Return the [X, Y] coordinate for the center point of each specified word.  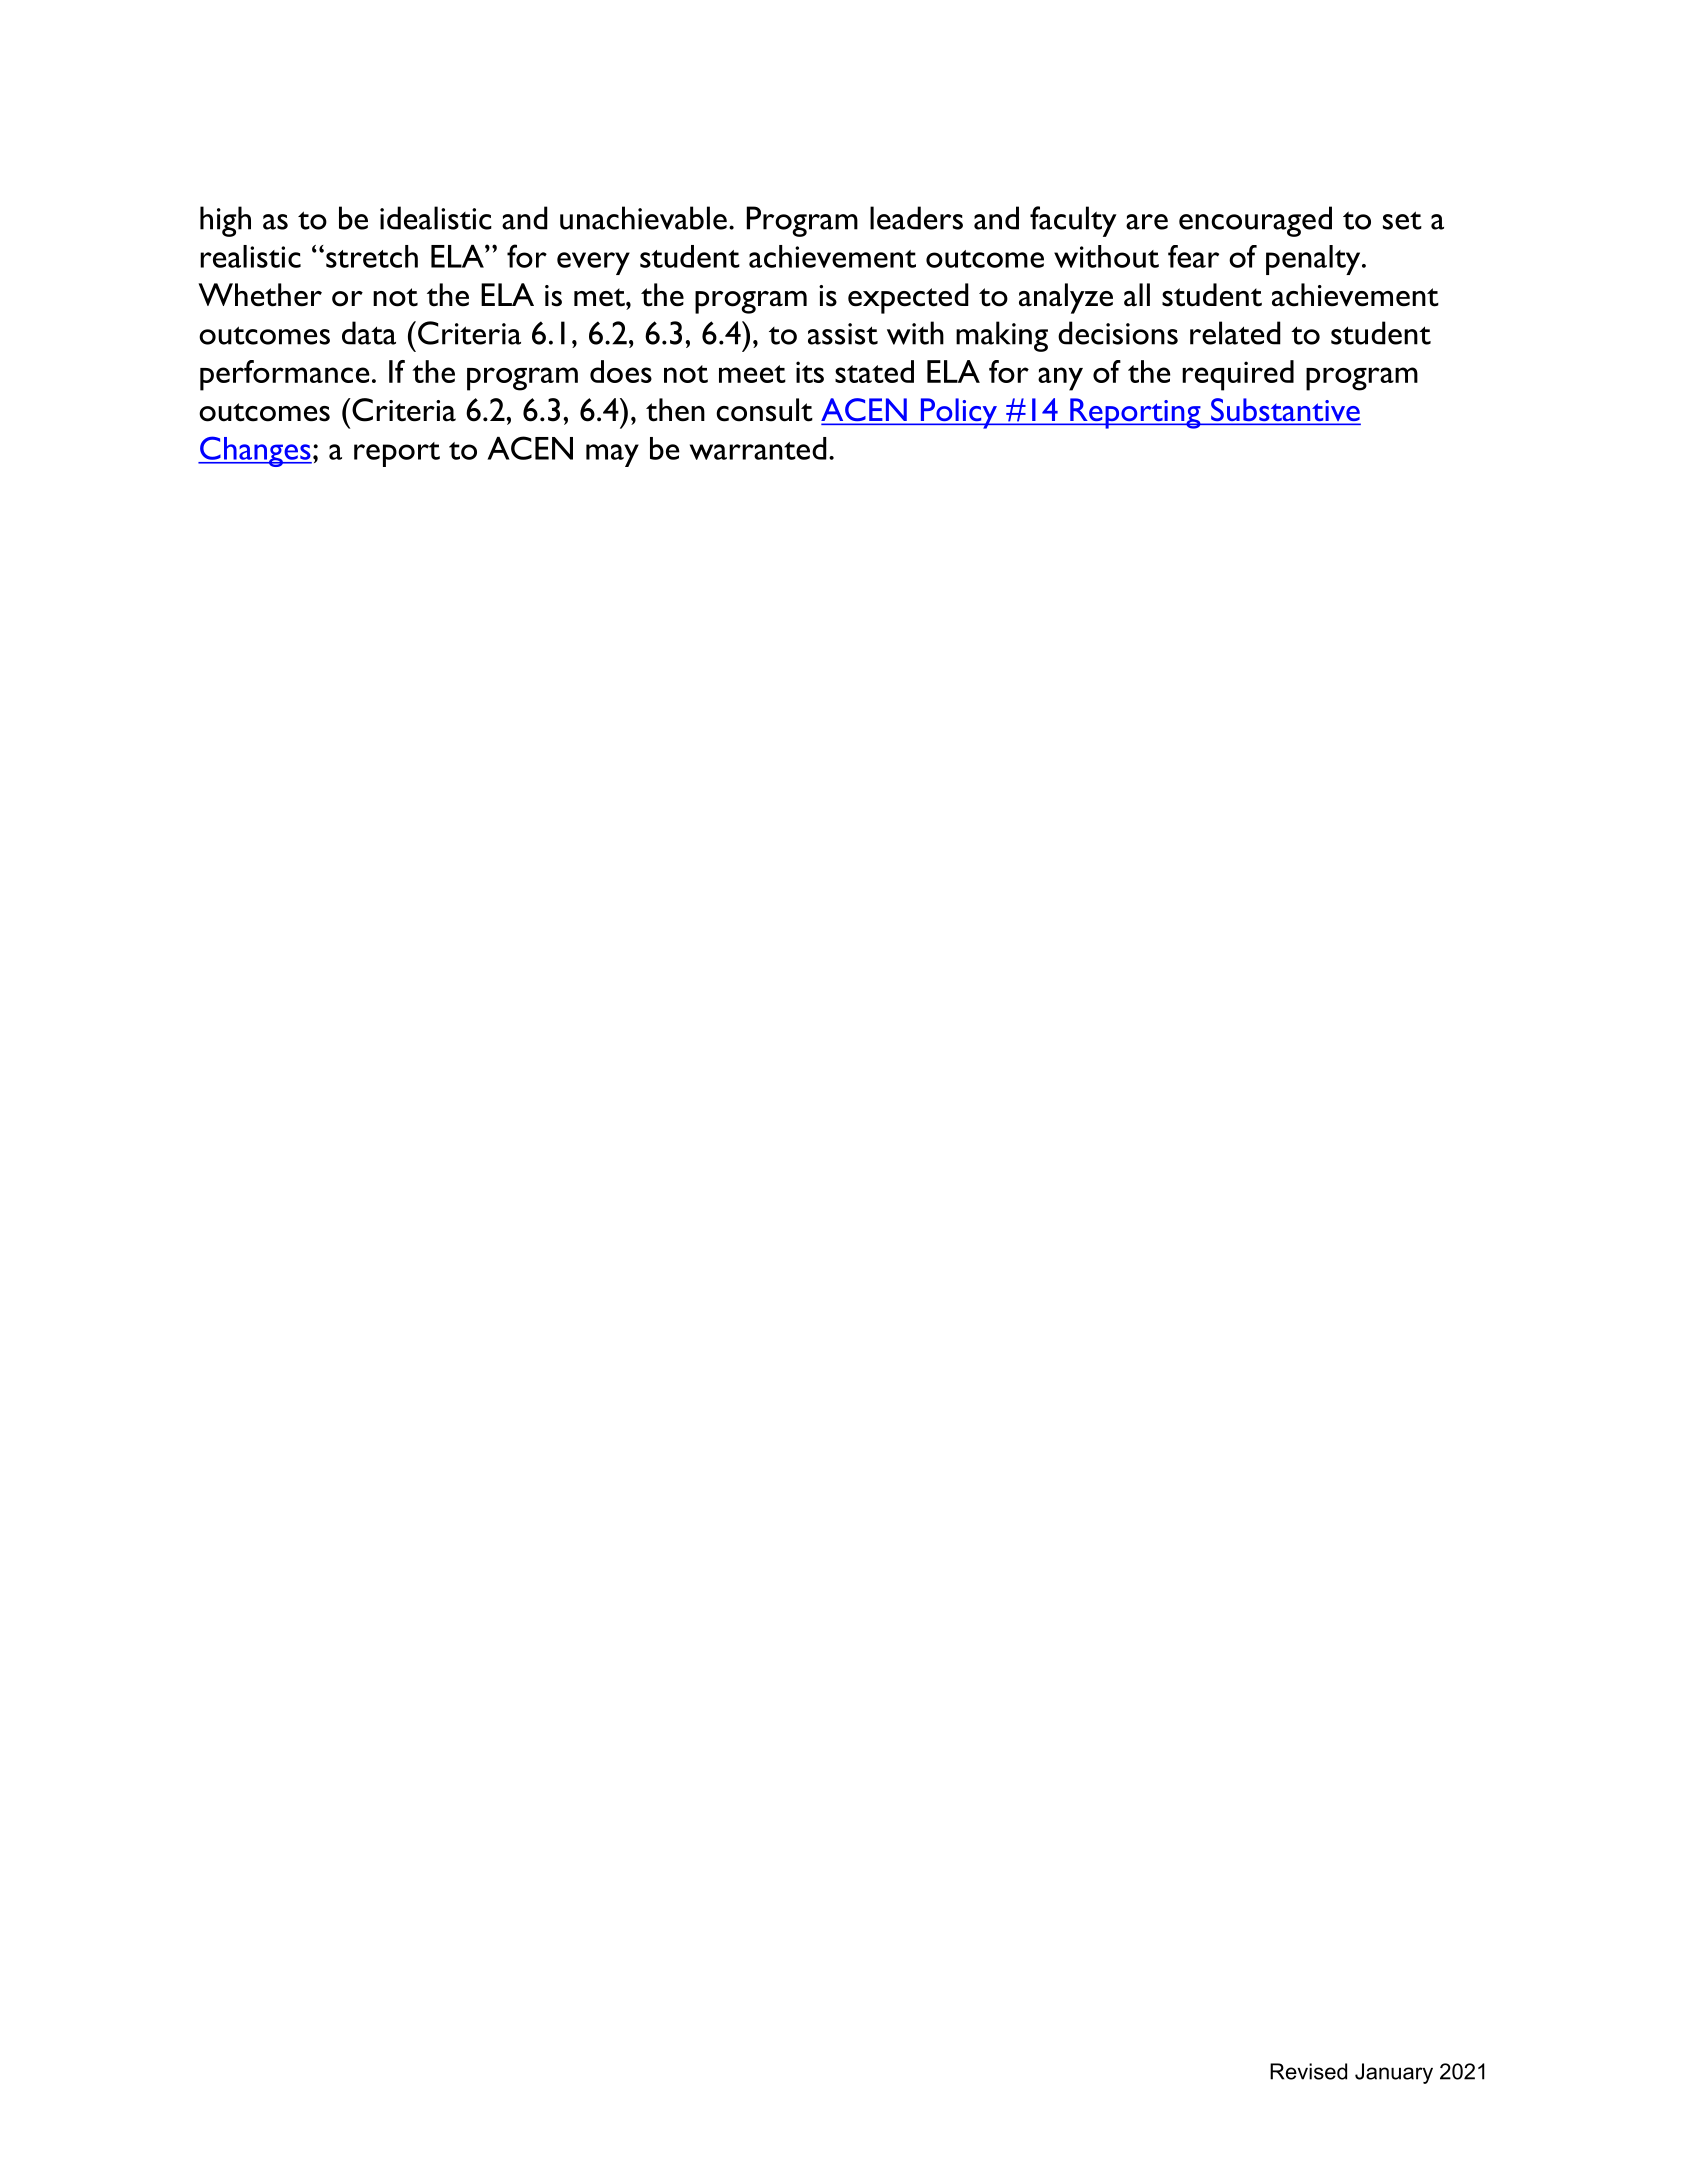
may [612, 455]
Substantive [1285, 411]
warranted [758, 448]
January [1394, 2073]
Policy [958, 413]
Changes [255, 451]
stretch [372, 256]
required [1238, 375]
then [675, 410]
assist [843, 334]
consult [764, 410]
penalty [1314, 260]
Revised [1308, 2071]
